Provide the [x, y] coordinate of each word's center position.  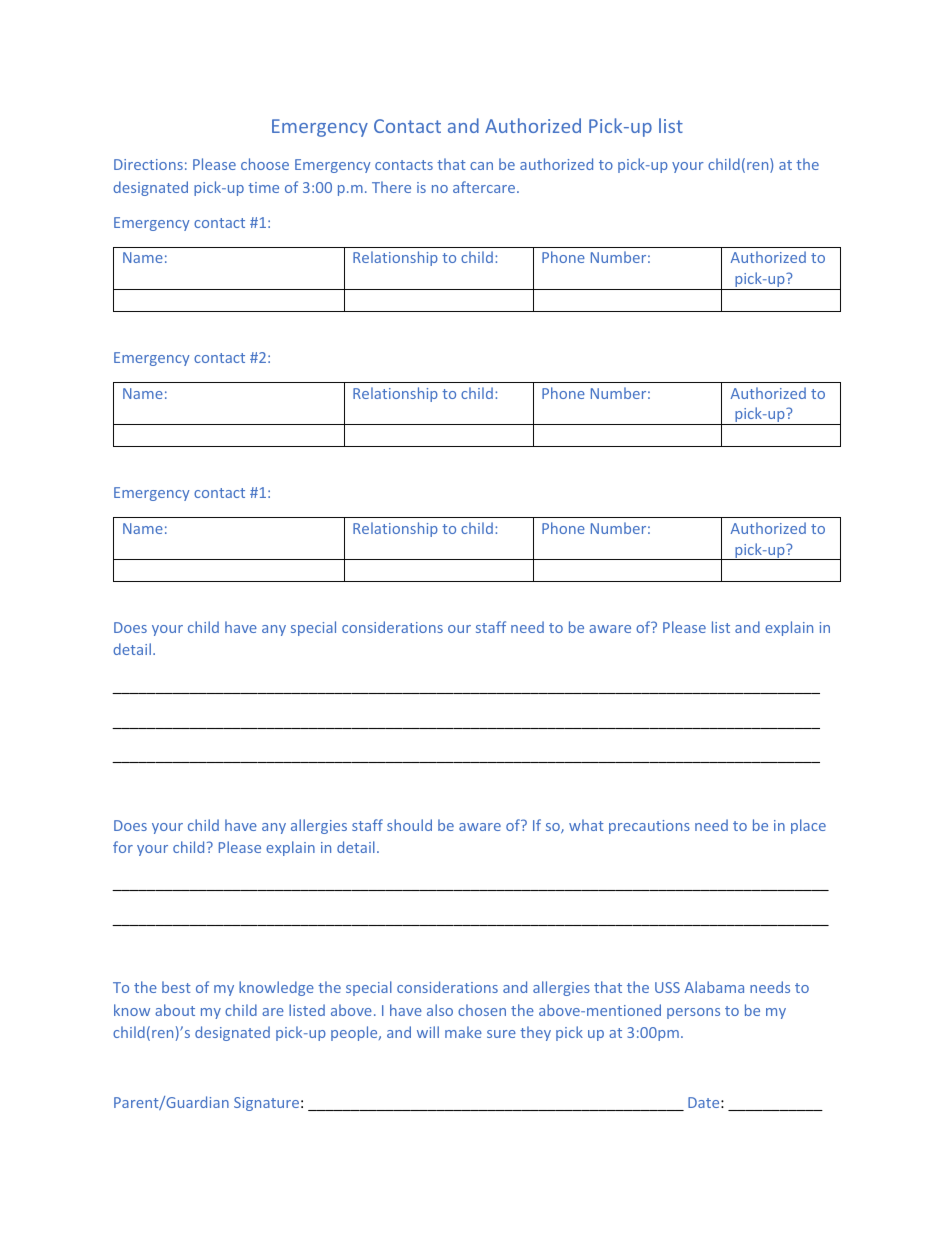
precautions [649, 827]
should [409, 825]
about [175, 1010]
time [263, 187]
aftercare [485, 187]
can [481, 166]
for [123, 847]
